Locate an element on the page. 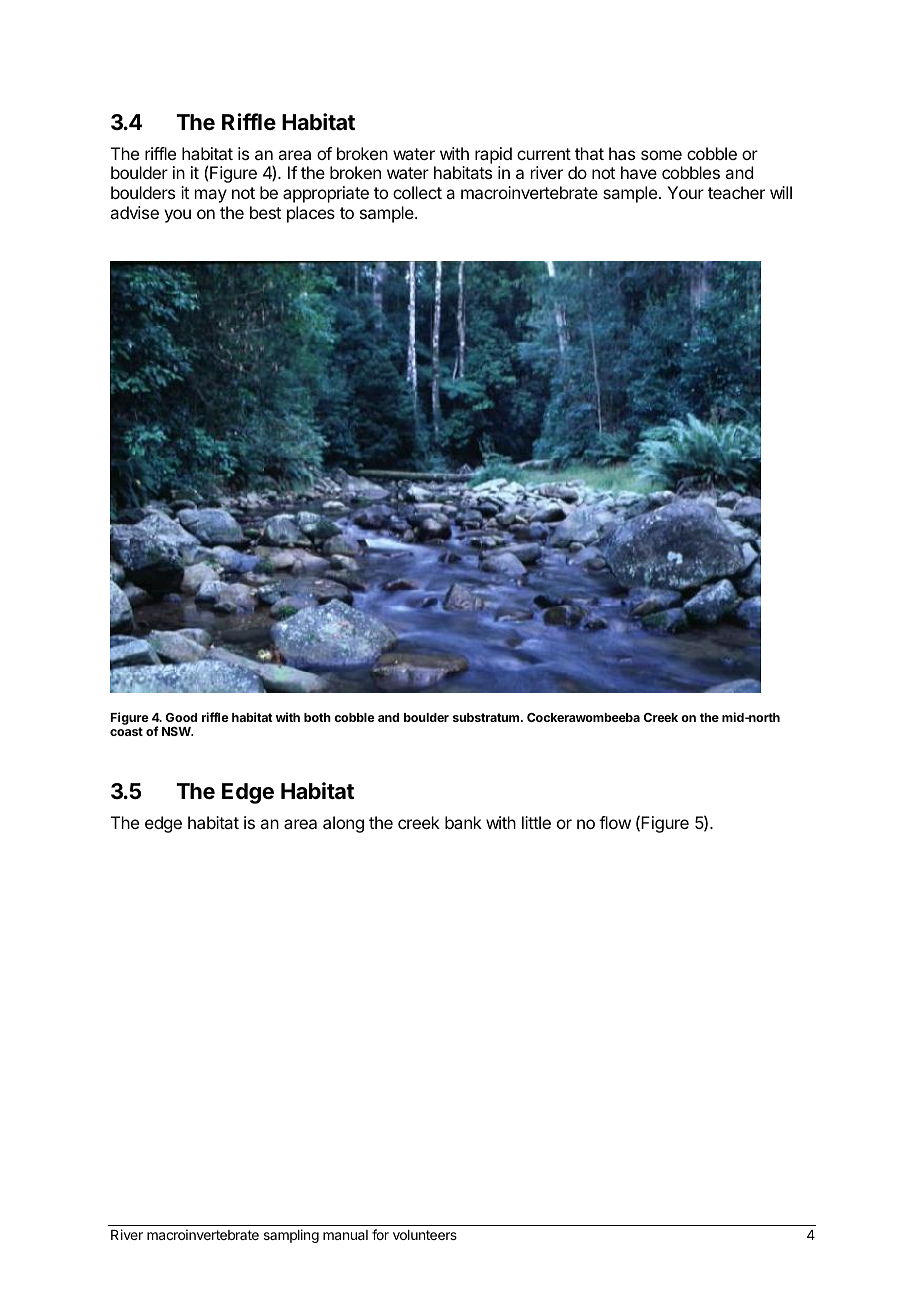 The height and width of the document is (1308, 924). sampling is located at coordinates (291, 1236).
